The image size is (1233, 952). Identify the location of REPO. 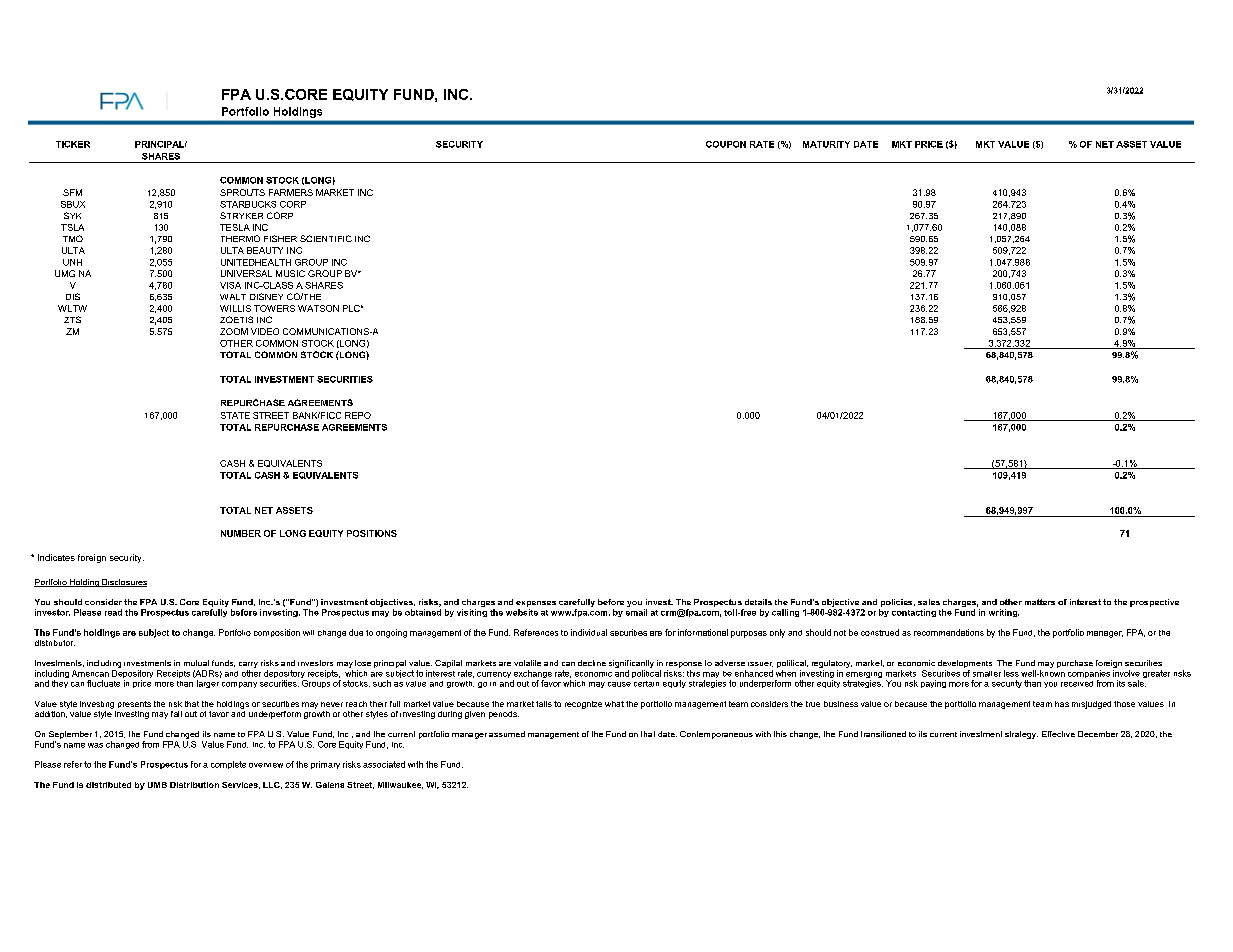
(358, 415).
